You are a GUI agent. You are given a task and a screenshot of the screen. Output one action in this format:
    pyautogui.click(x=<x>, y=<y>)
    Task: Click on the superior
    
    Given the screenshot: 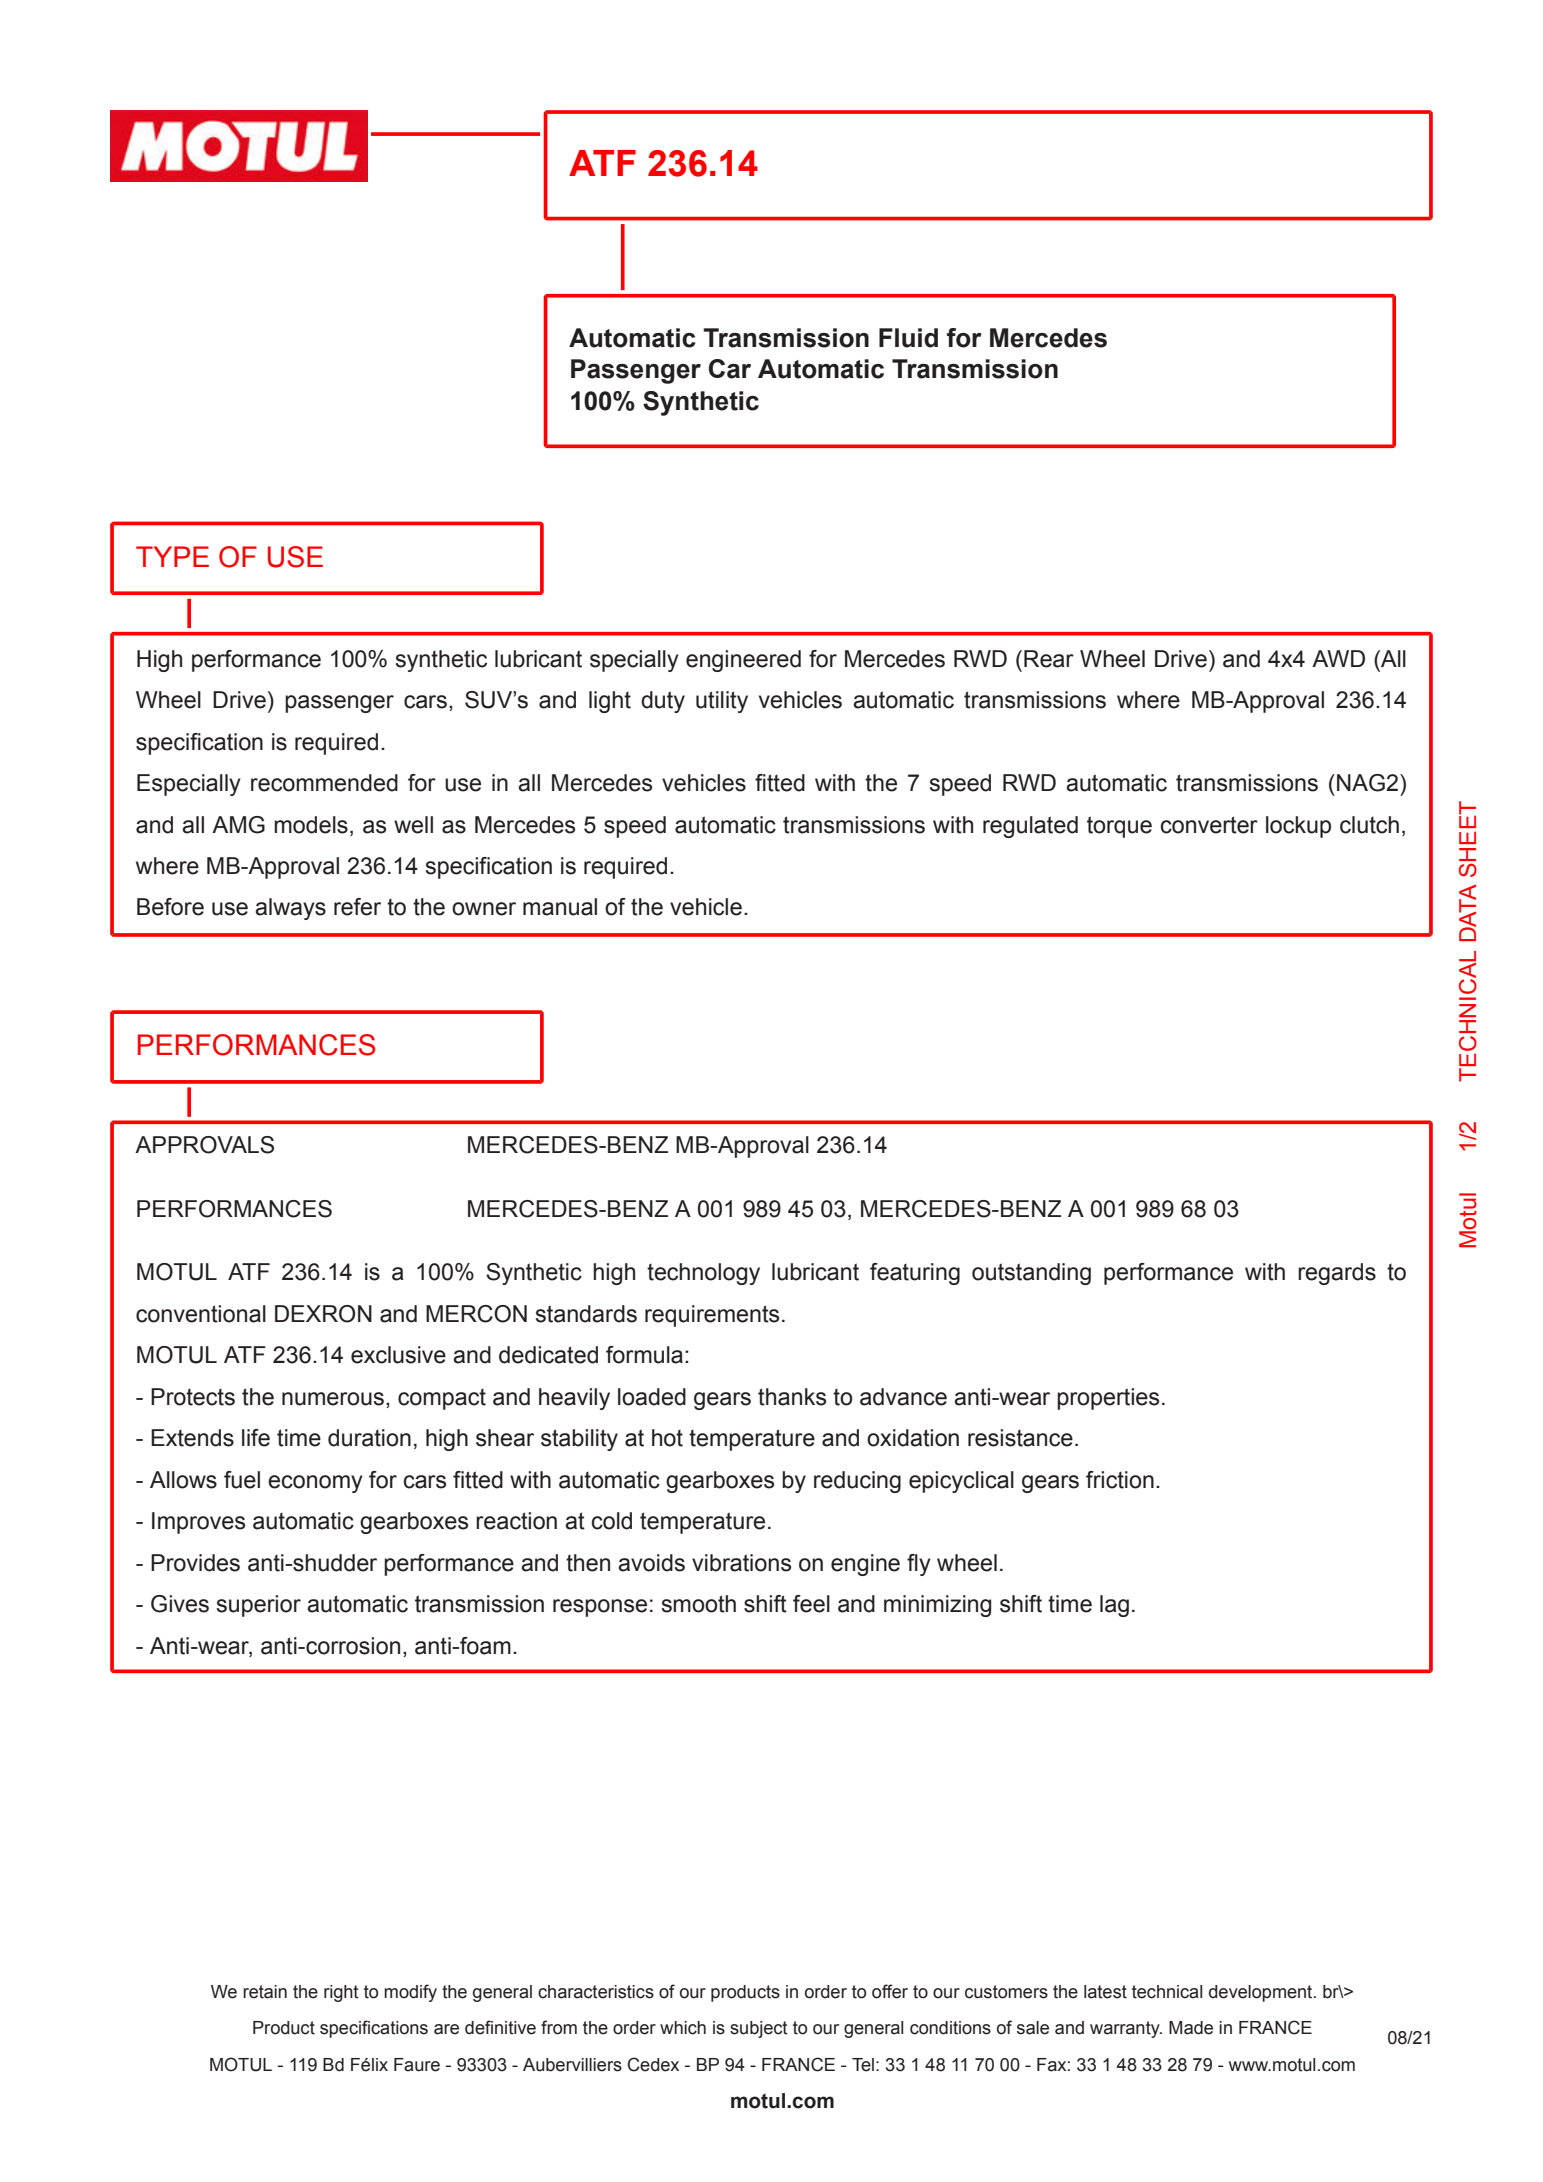 What is the action you would take?
    pyautogui.click(x=259, y=1606)
